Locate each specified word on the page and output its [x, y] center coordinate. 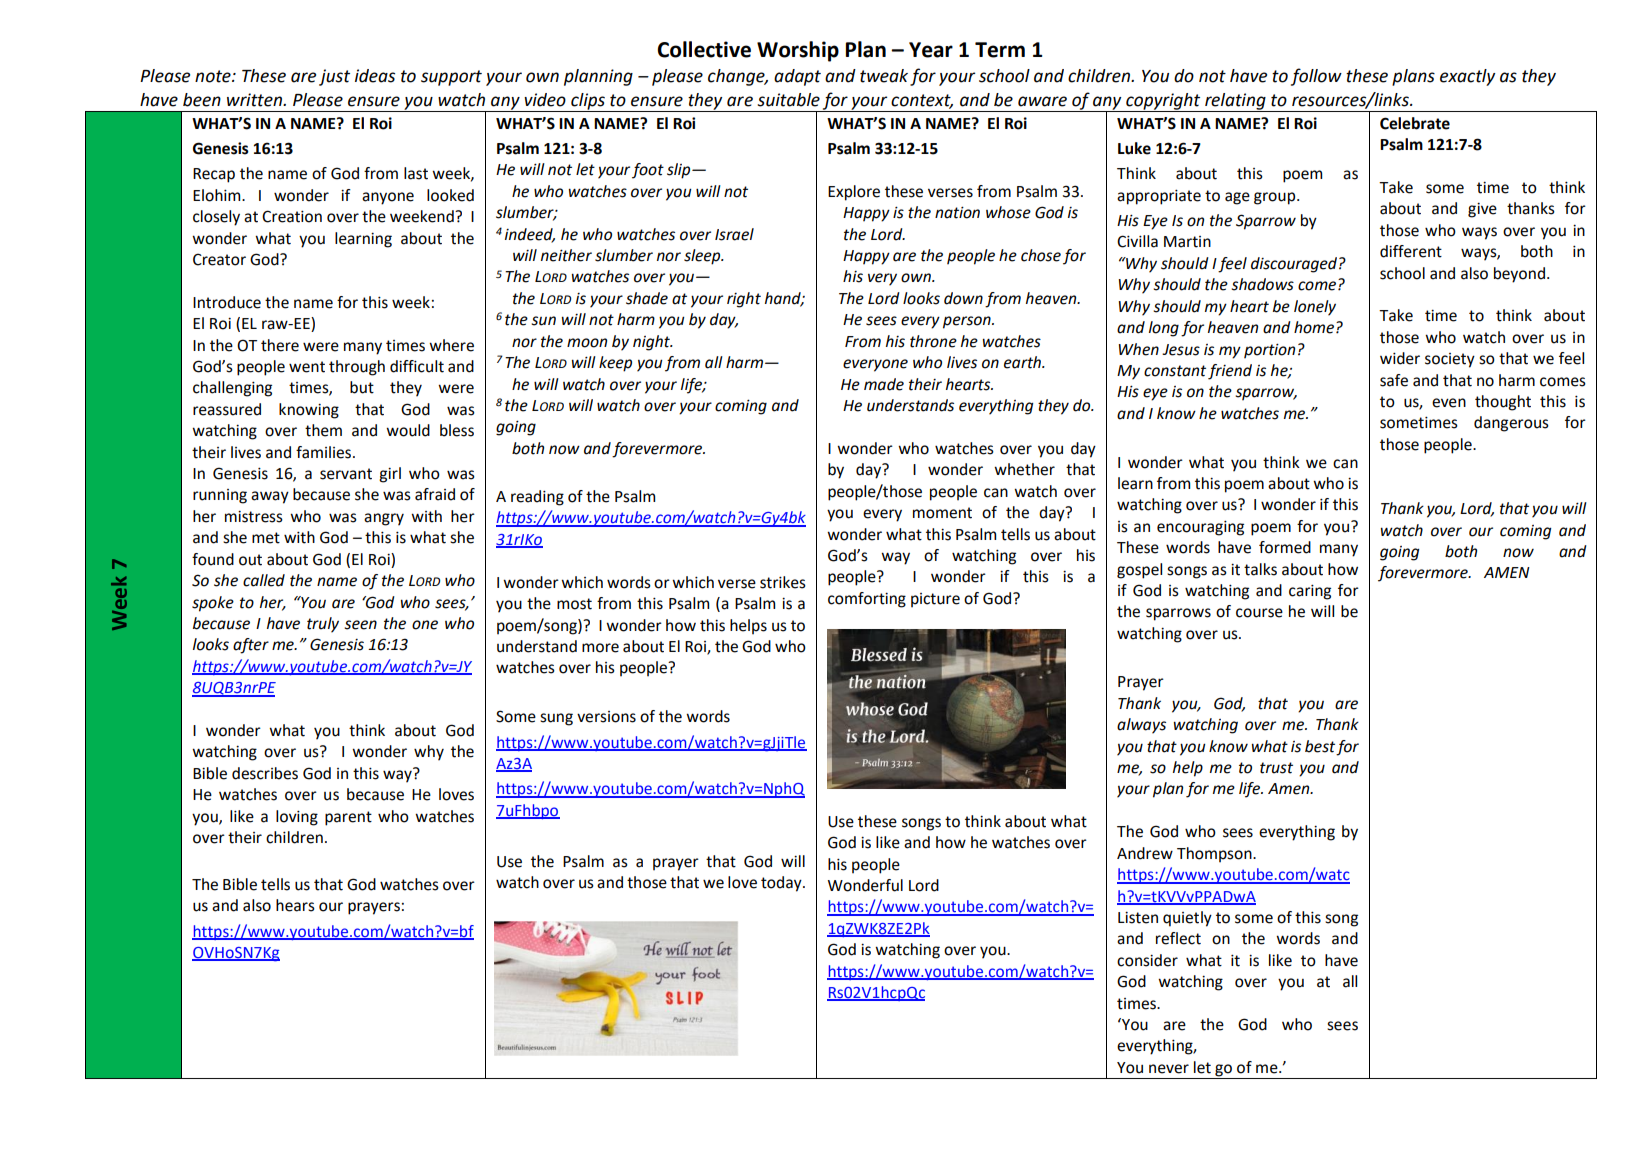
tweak [884, 76]
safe [1394, 380]
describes [265, 773]
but [362, 387]
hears [295, 905]
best [1320, 746]
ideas [375, 76]
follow [1316, 77]
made [884, 384]
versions [606, 717]
